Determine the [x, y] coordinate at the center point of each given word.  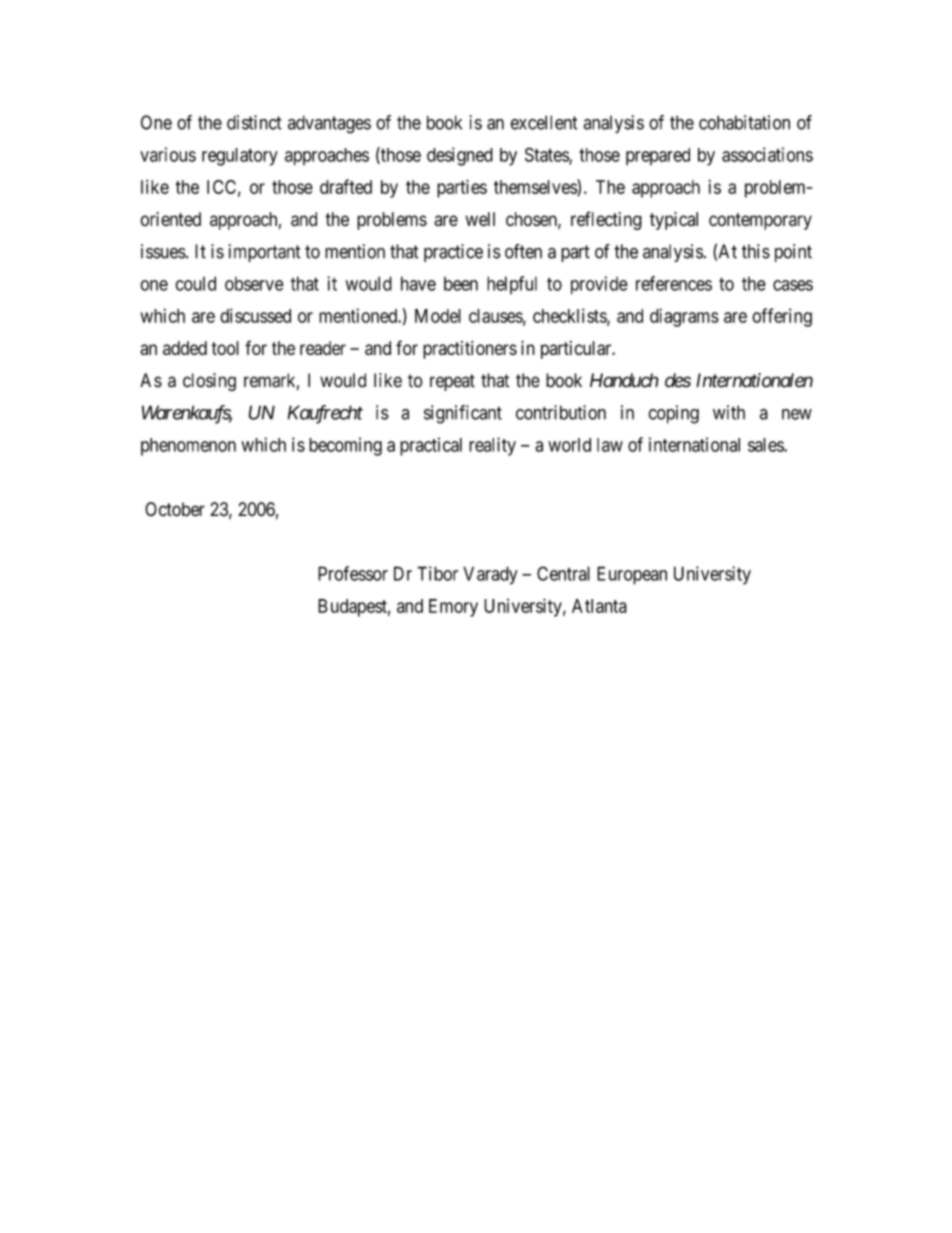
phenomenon [188, 447]
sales [766, 445]
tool [225, 348]
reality [492, 446]
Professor [353, 573]
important [265, 253]
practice [453, 253]
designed [460, 156]
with [729, 412]
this [756, 251]
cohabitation [744, 122]
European [632, 575]
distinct [254, 122]
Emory [453, 608]
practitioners [470, 350]
